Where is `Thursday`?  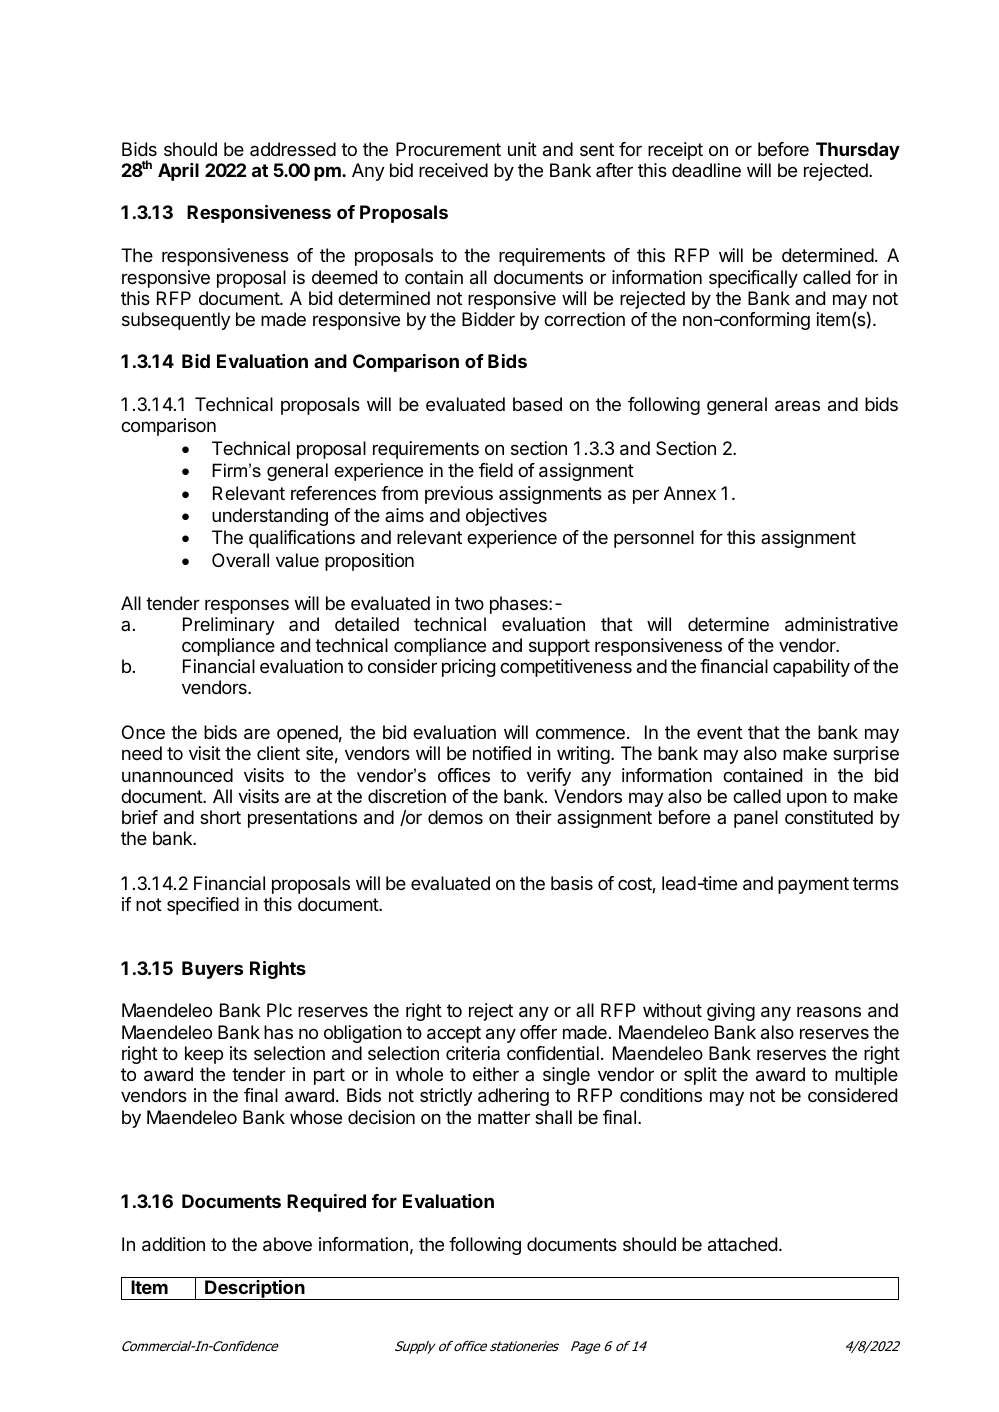
Thursday is located at coordinates (858, 151).
